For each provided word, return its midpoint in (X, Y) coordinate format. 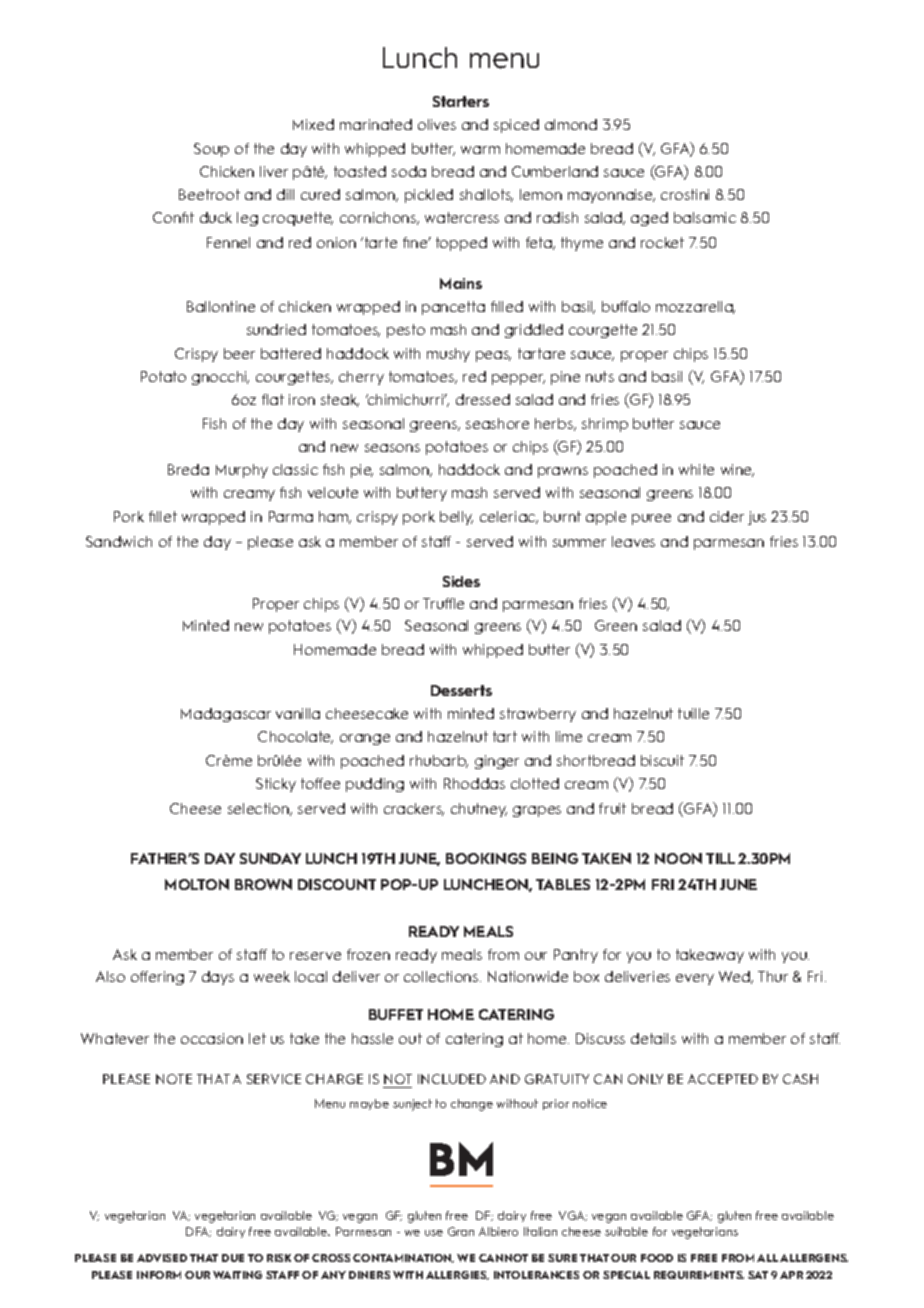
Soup (211, 150)
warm (480, 150)
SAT (758, 1275)
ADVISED (162, 1258)
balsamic (705, 217)
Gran (461, 1231)
